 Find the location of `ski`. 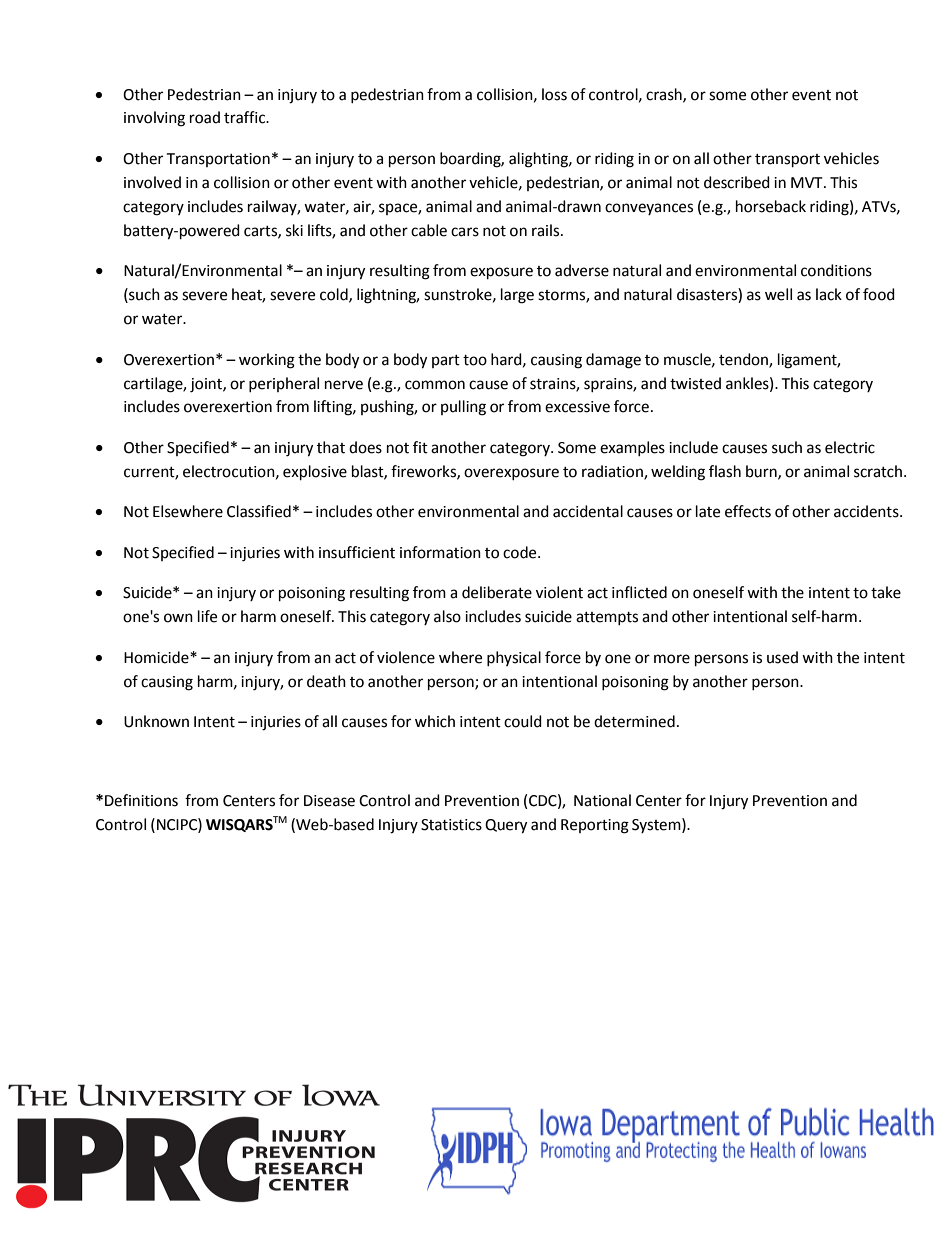

ski is located at coordinates (294, 230).
